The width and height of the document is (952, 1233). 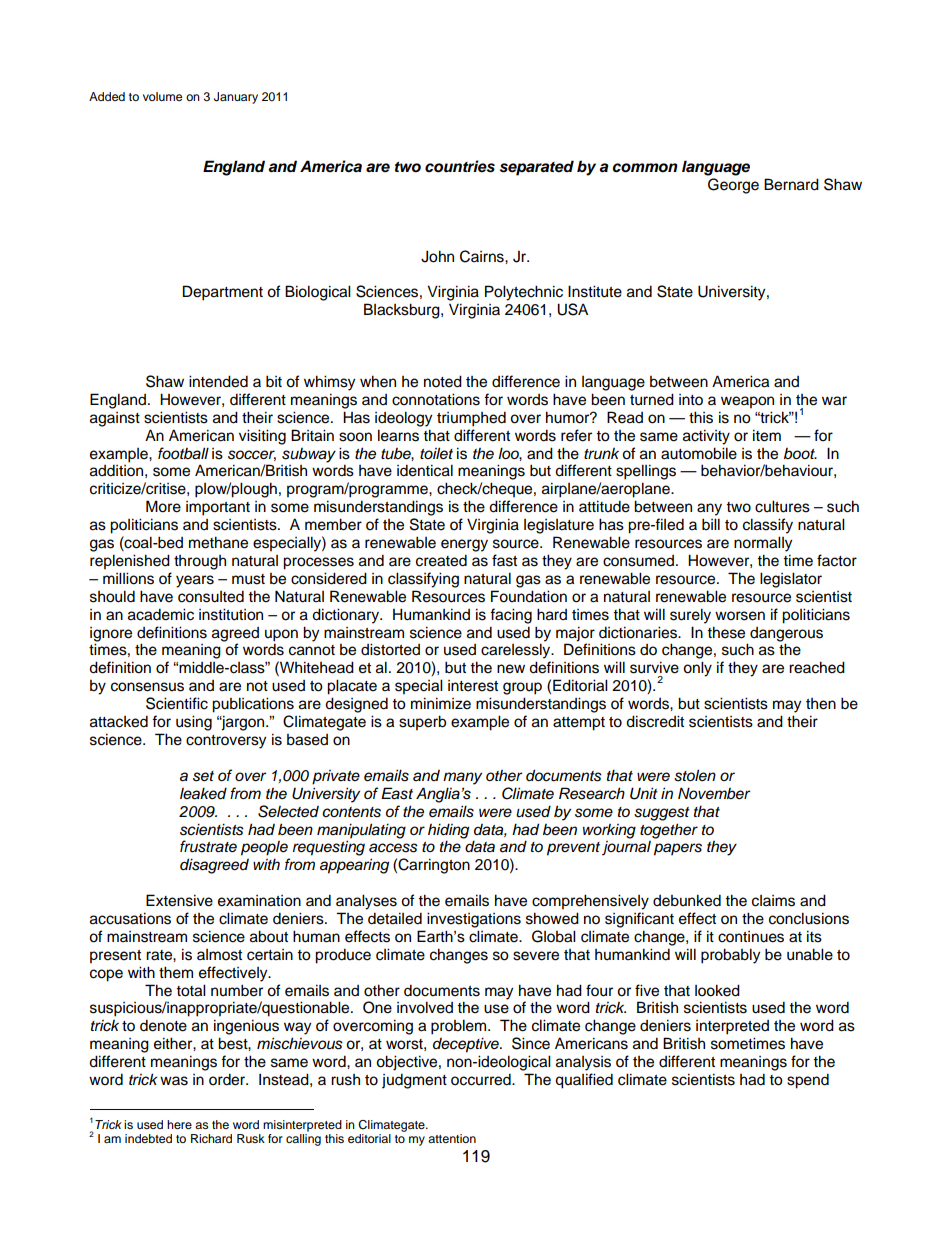 What do you see at coordinates (179, 1124) in the document?
I see `here` at bounding box center [179, 1124].
